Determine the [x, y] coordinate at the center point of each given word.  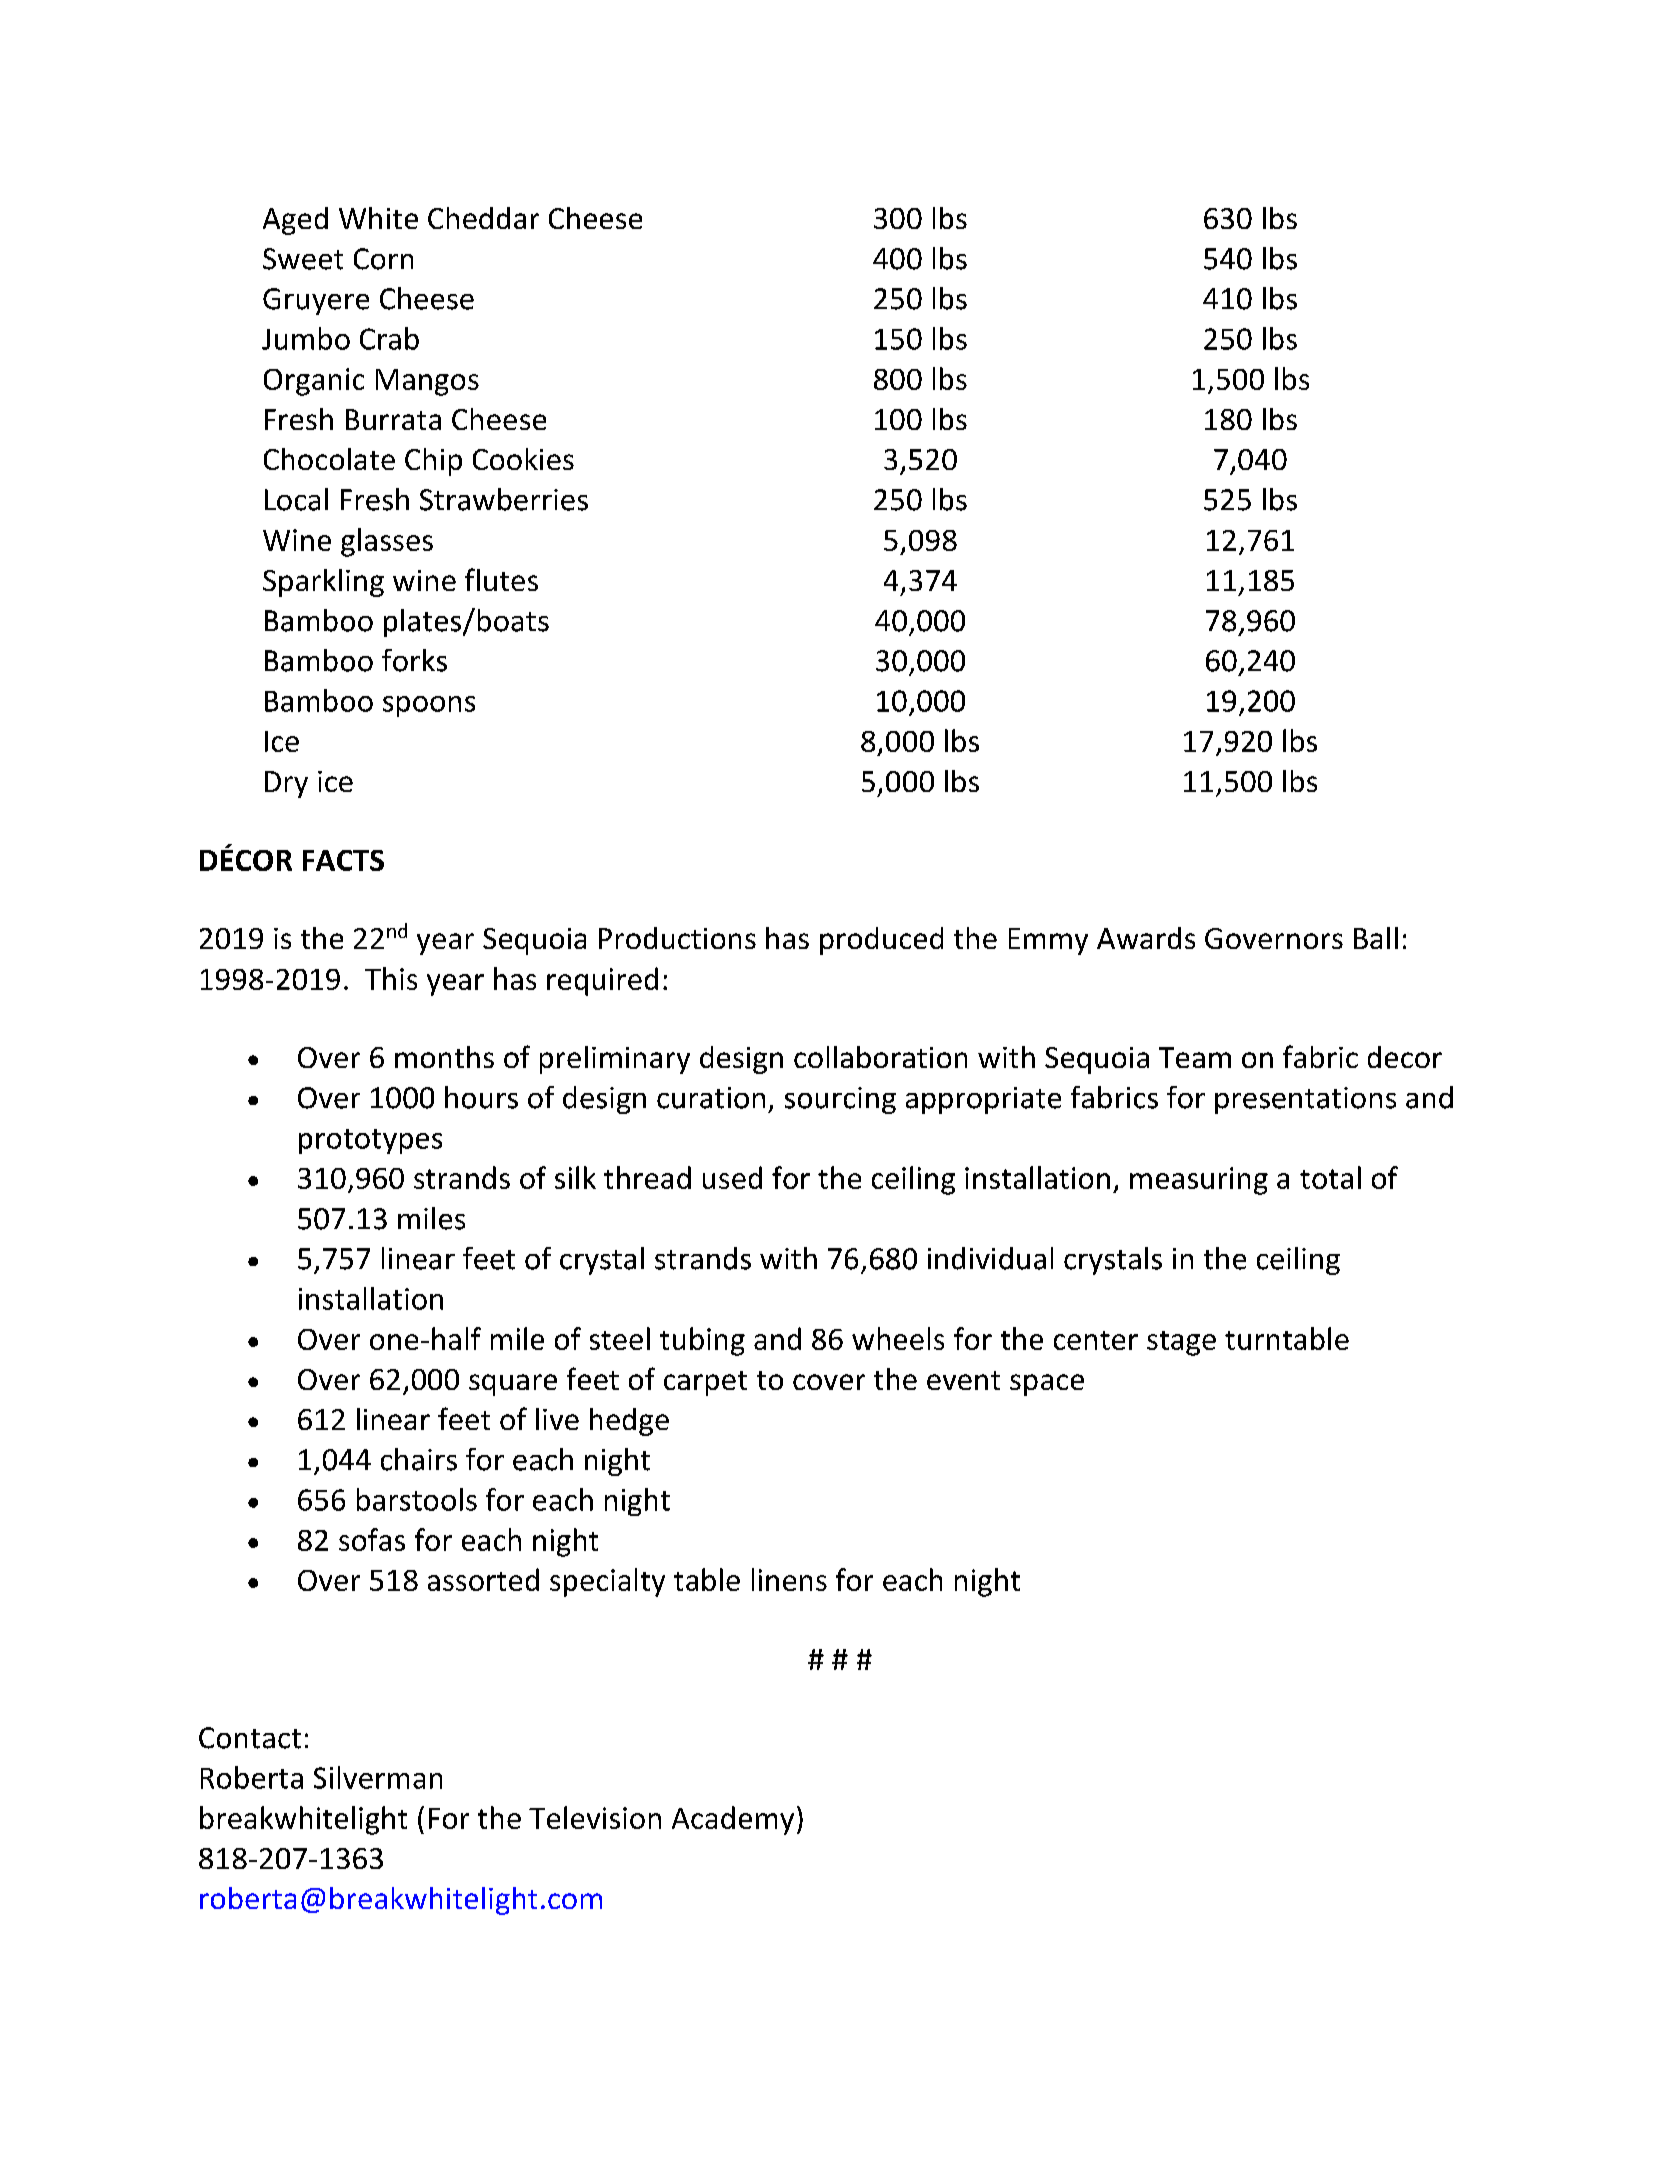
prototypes [370, 1141]
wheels [898, 1338]
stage [1181, 1343]
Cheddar [483, 218]
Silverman [378, 1777]
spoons [429, 706]
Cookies [523, 459]
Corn [383, 259]
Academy [733, 1820]
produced [881, 941]
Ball [1376, 938]
